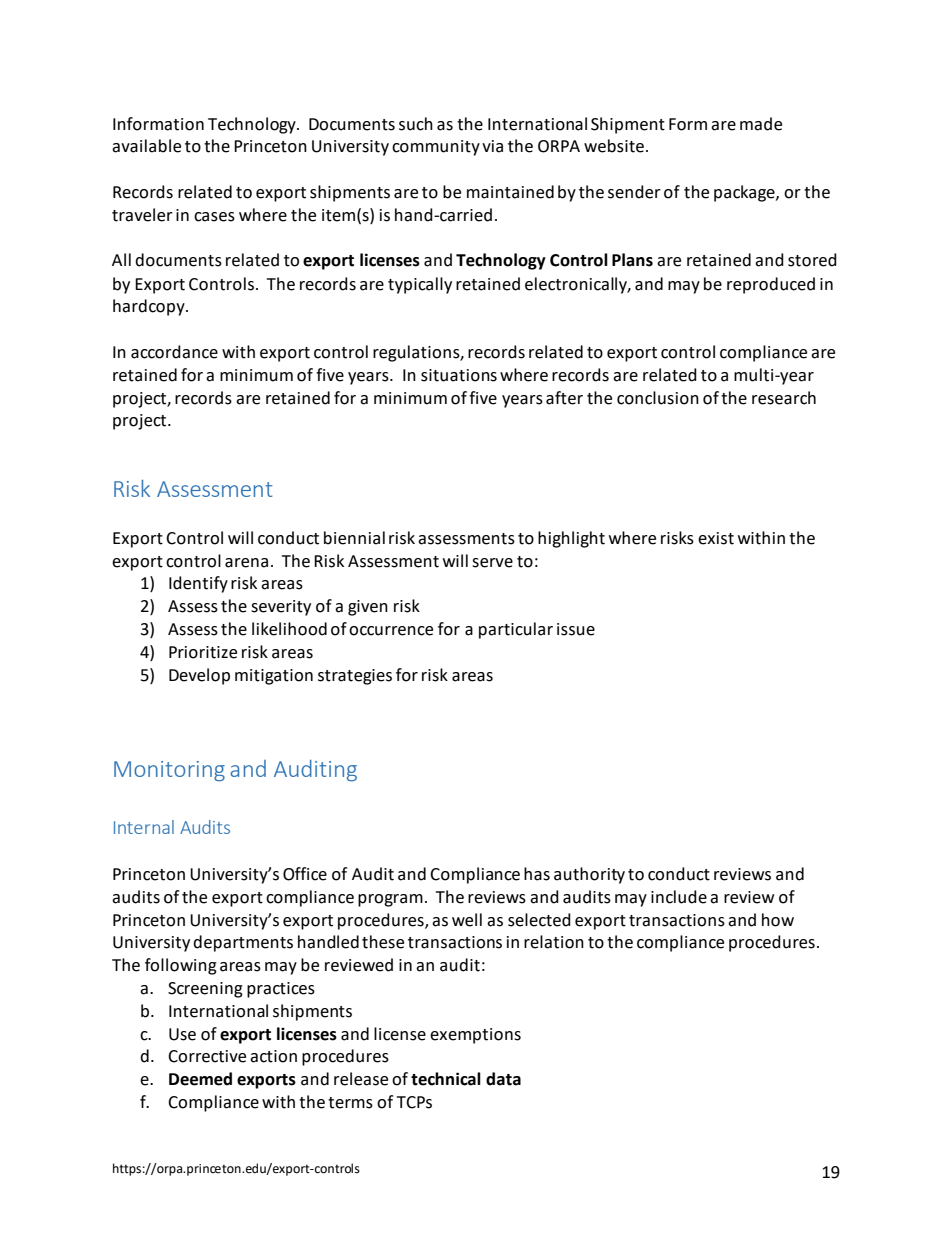 This page has width=952, height=1233. Describe the element at coordinates (761, 124) in the page. I see `made` at that location.
